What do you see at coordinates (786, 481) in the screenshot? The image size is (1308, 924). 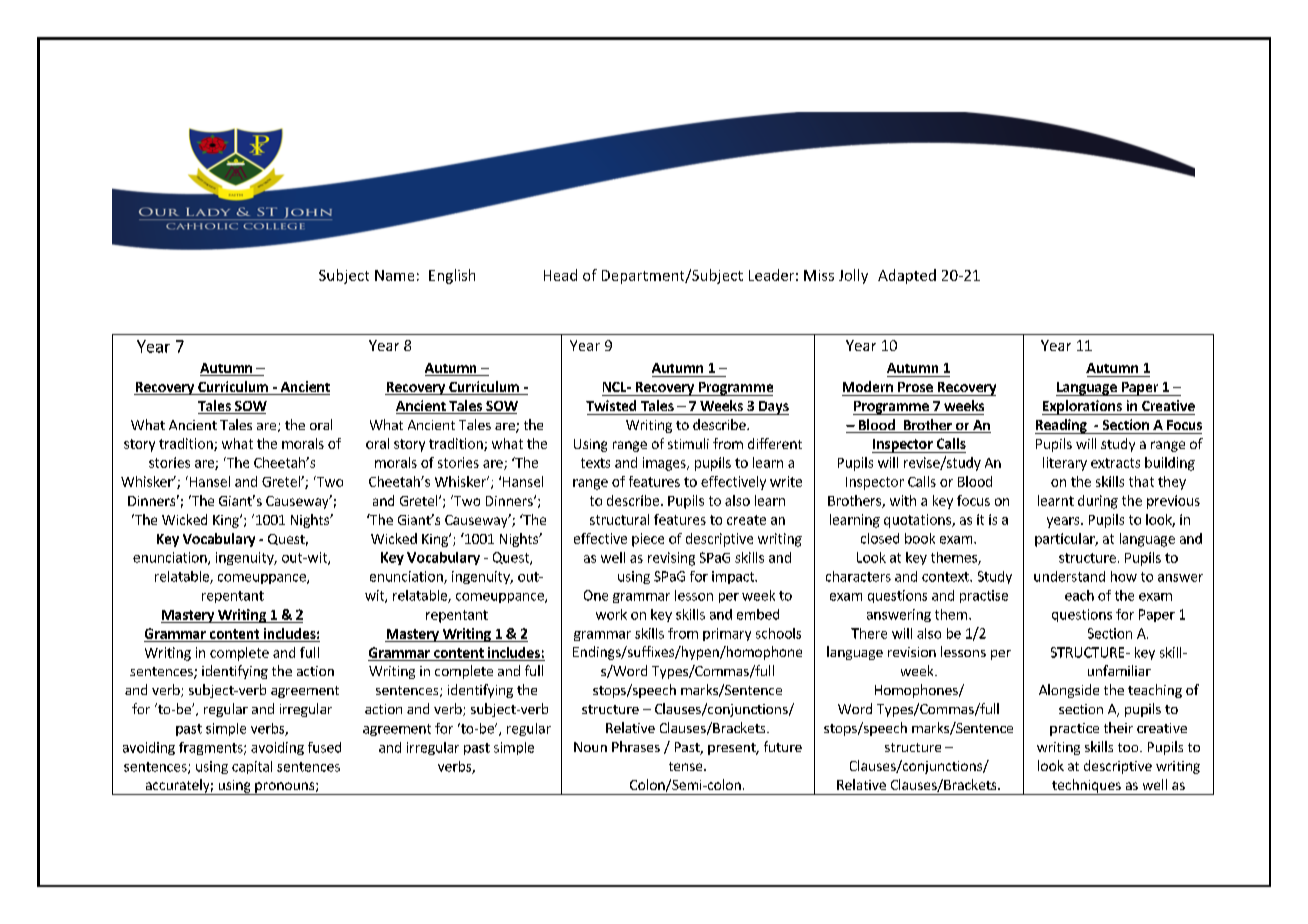 I see `write` at bounding box center [786, 481].
